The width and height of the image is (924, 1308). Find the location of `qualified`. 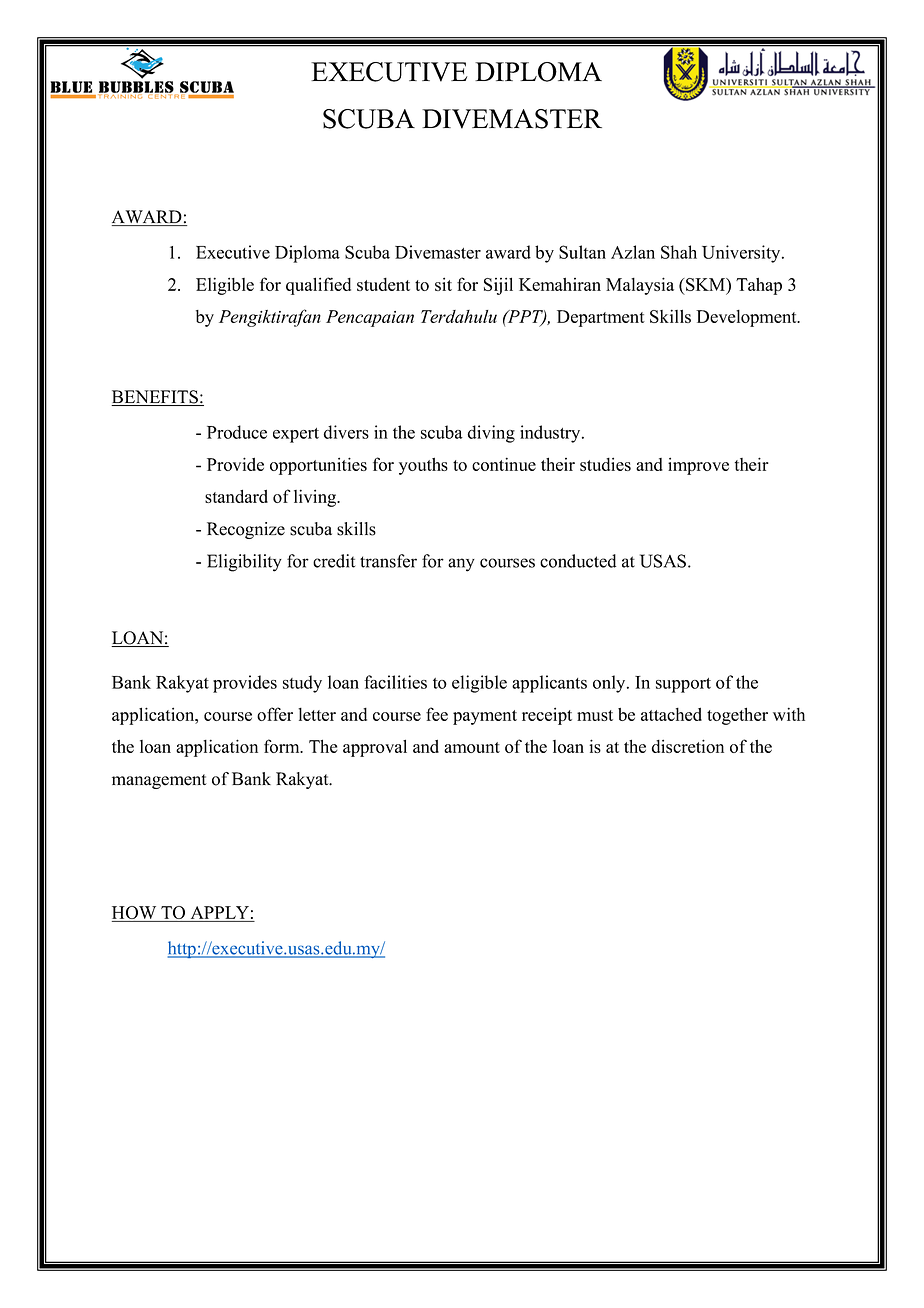

qualified is located at coordinates (318, 286).
